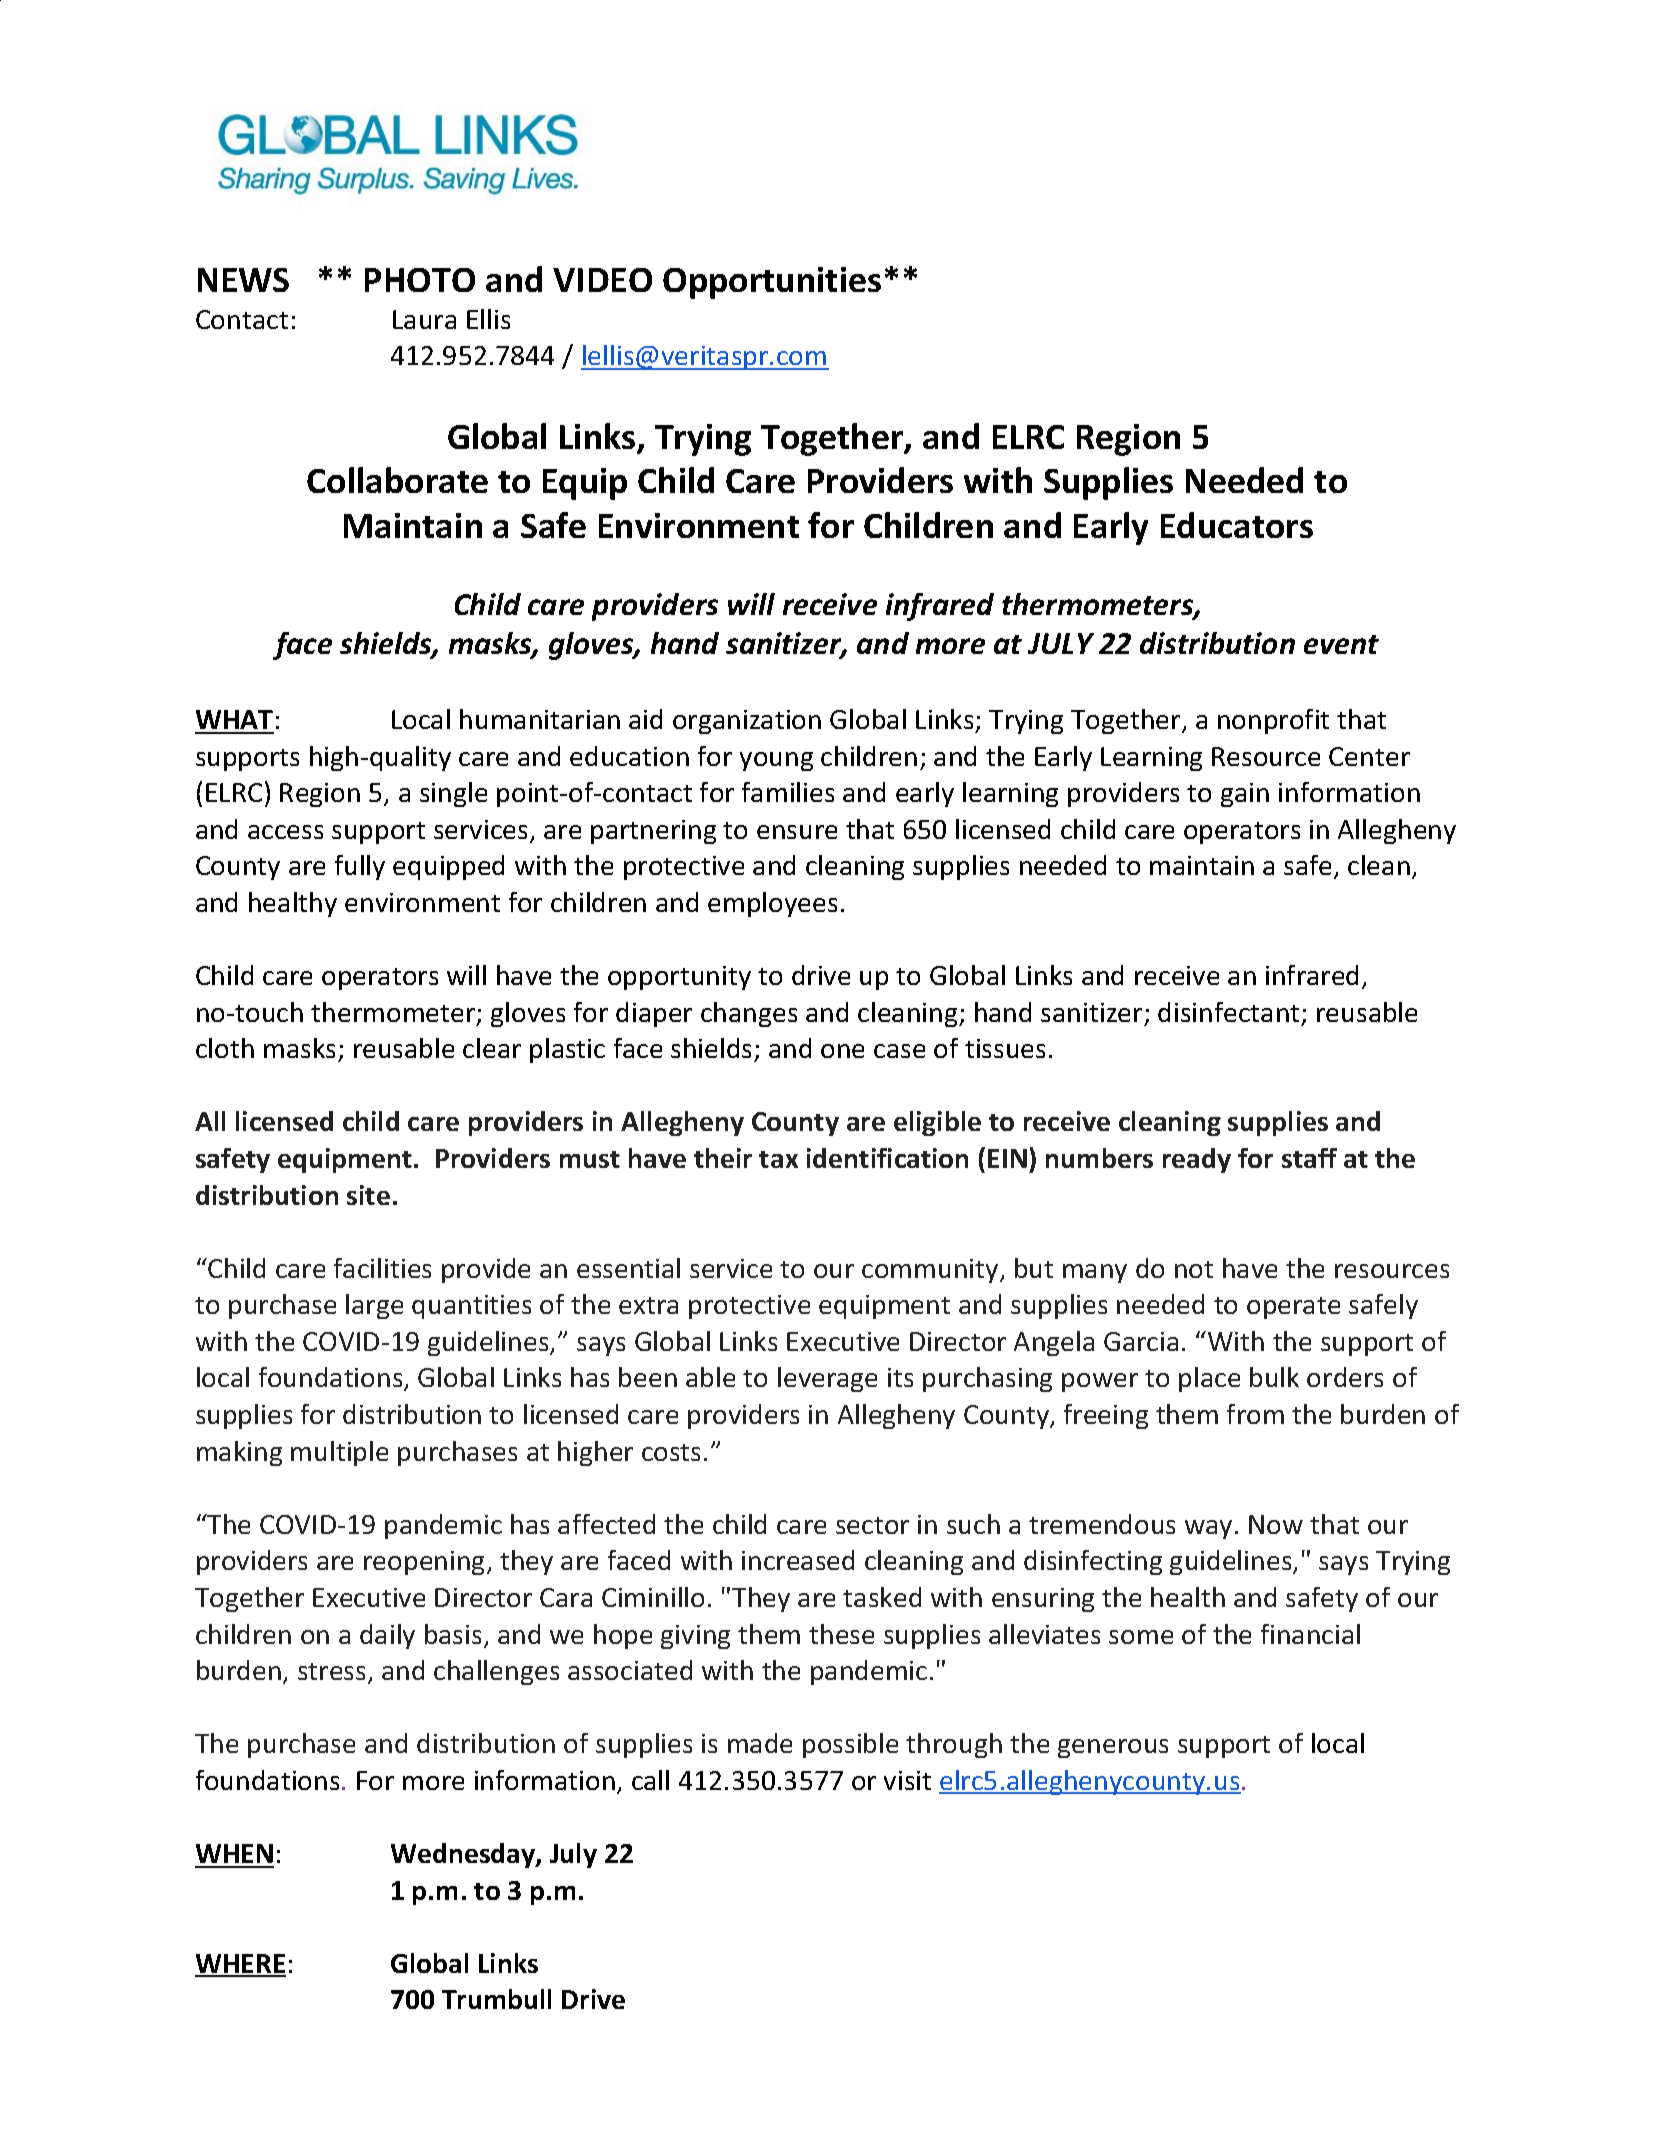  Describe the element at coordinates (1209, 1379) in the screenshot. I see `place` at that location.
